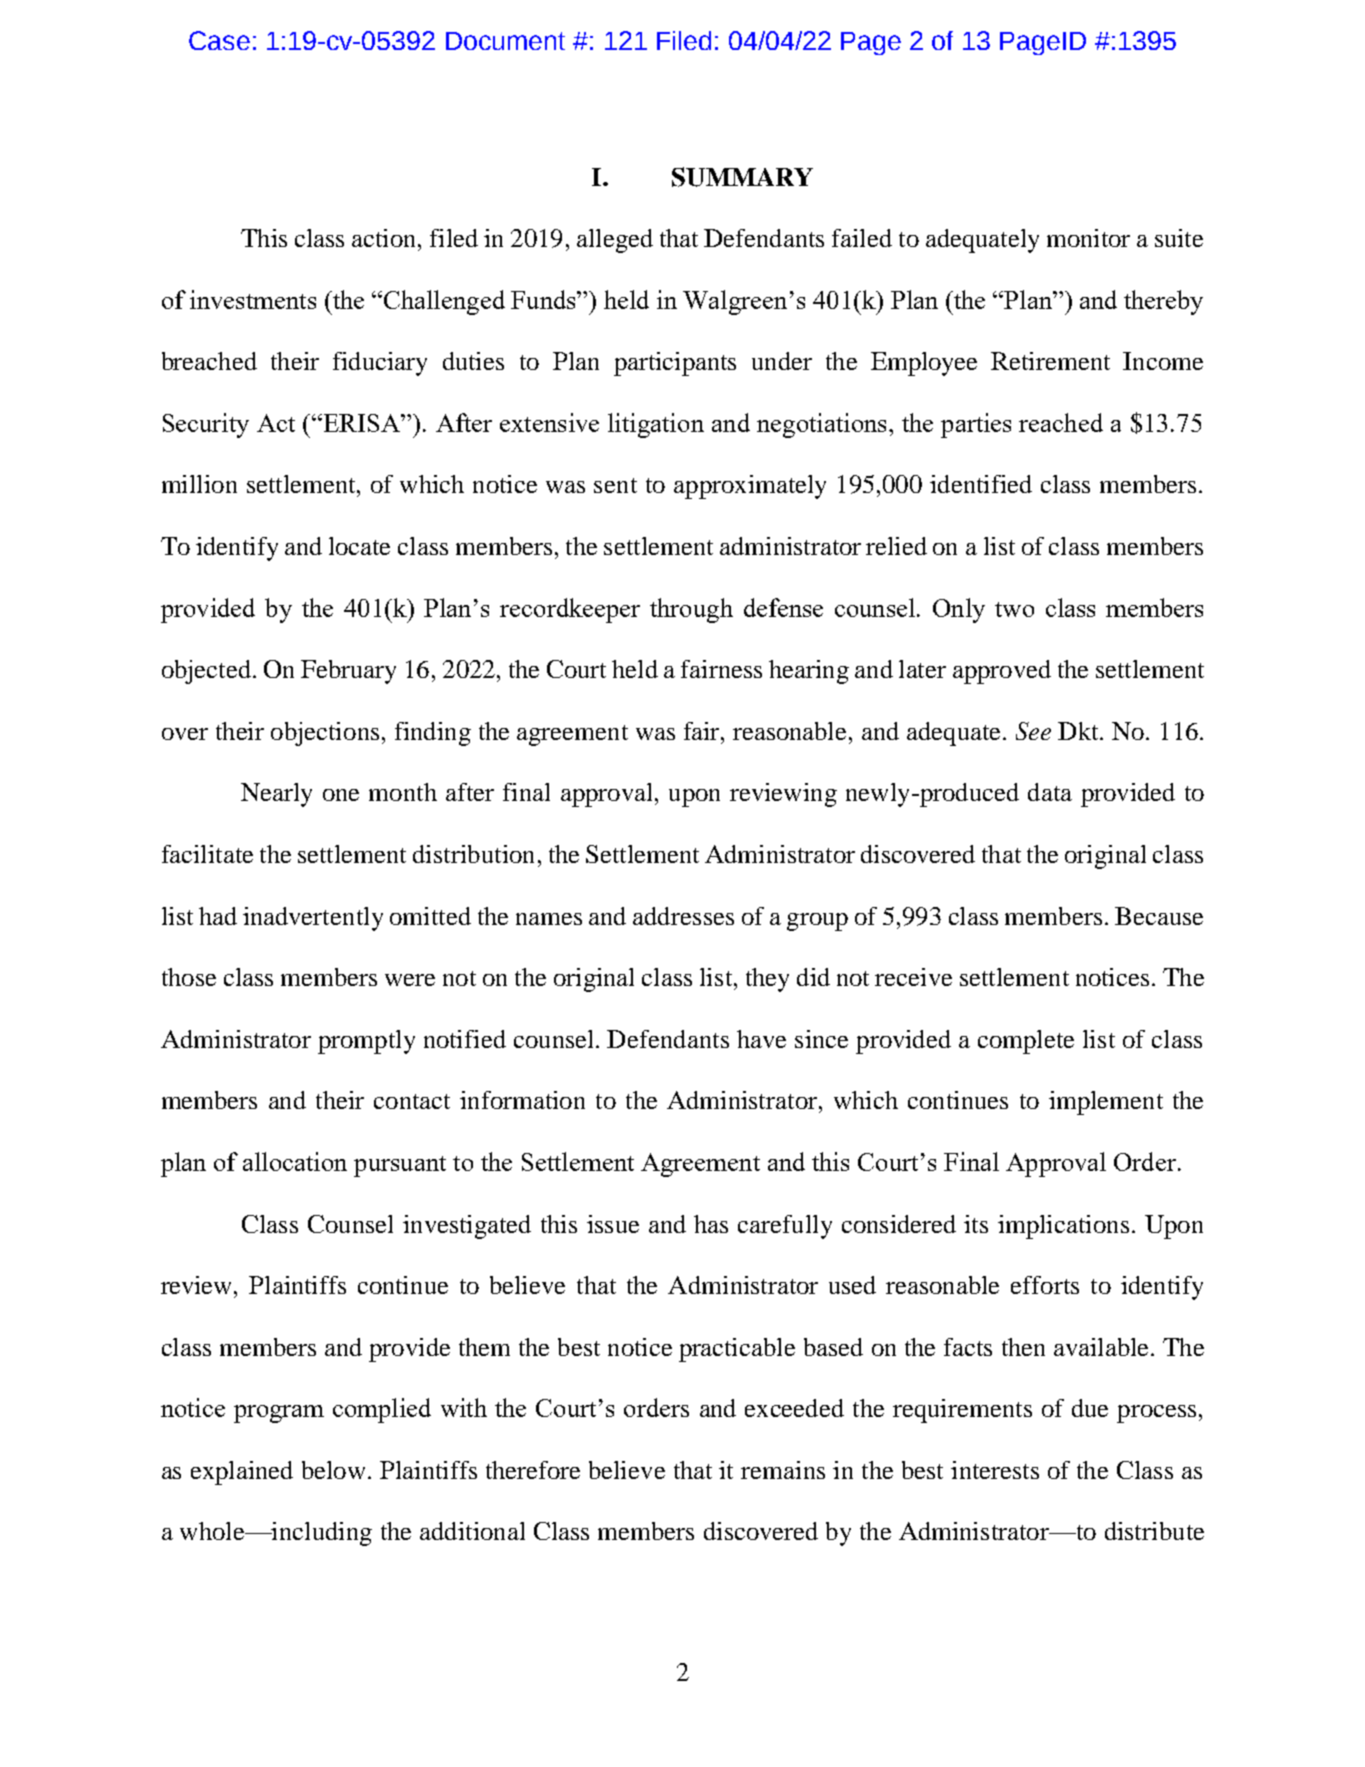  Describe the element at coordinates (761, 1039) in the page. I see `have` at that location.
